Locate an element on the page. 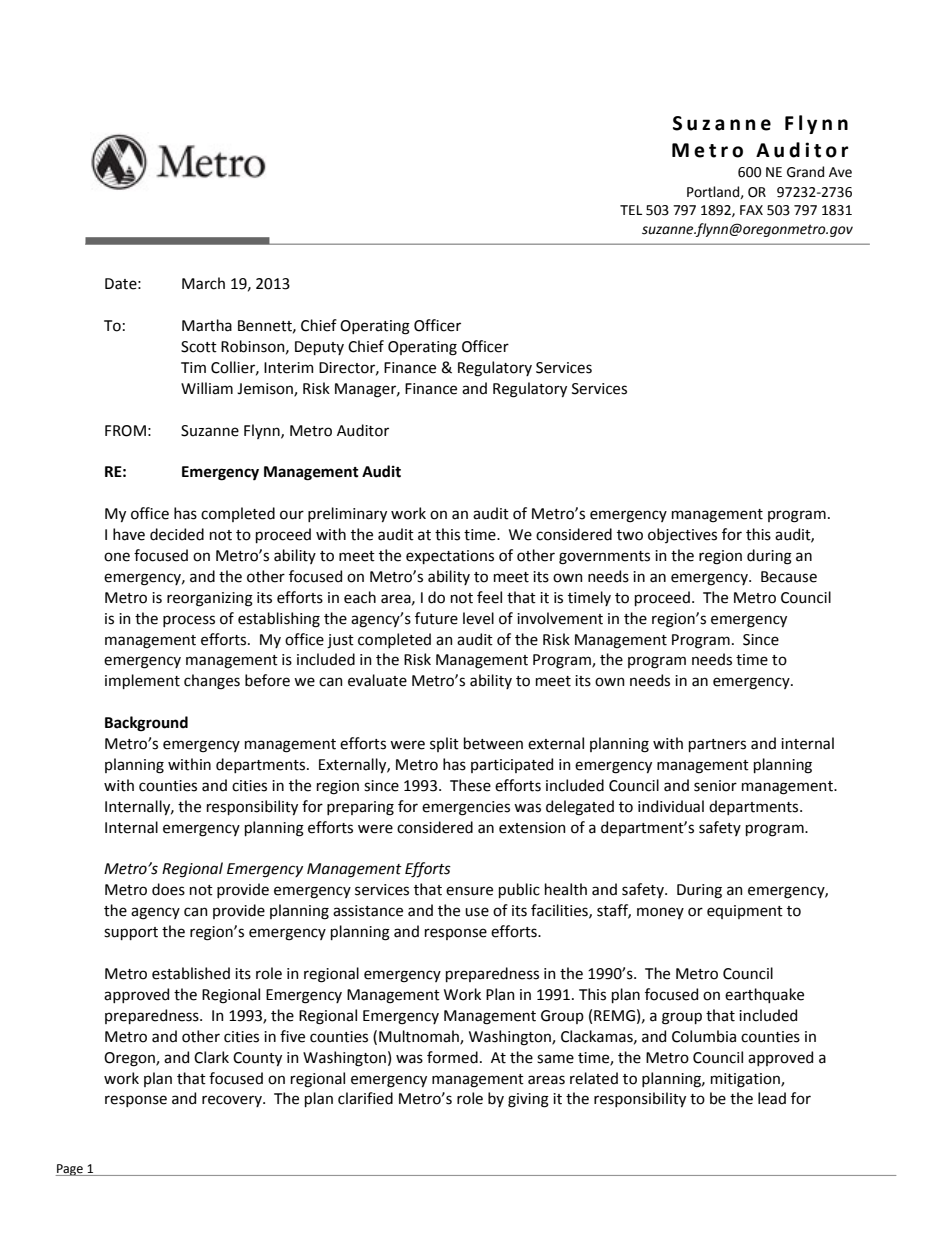  partners is located at coordinates (717, 745).
